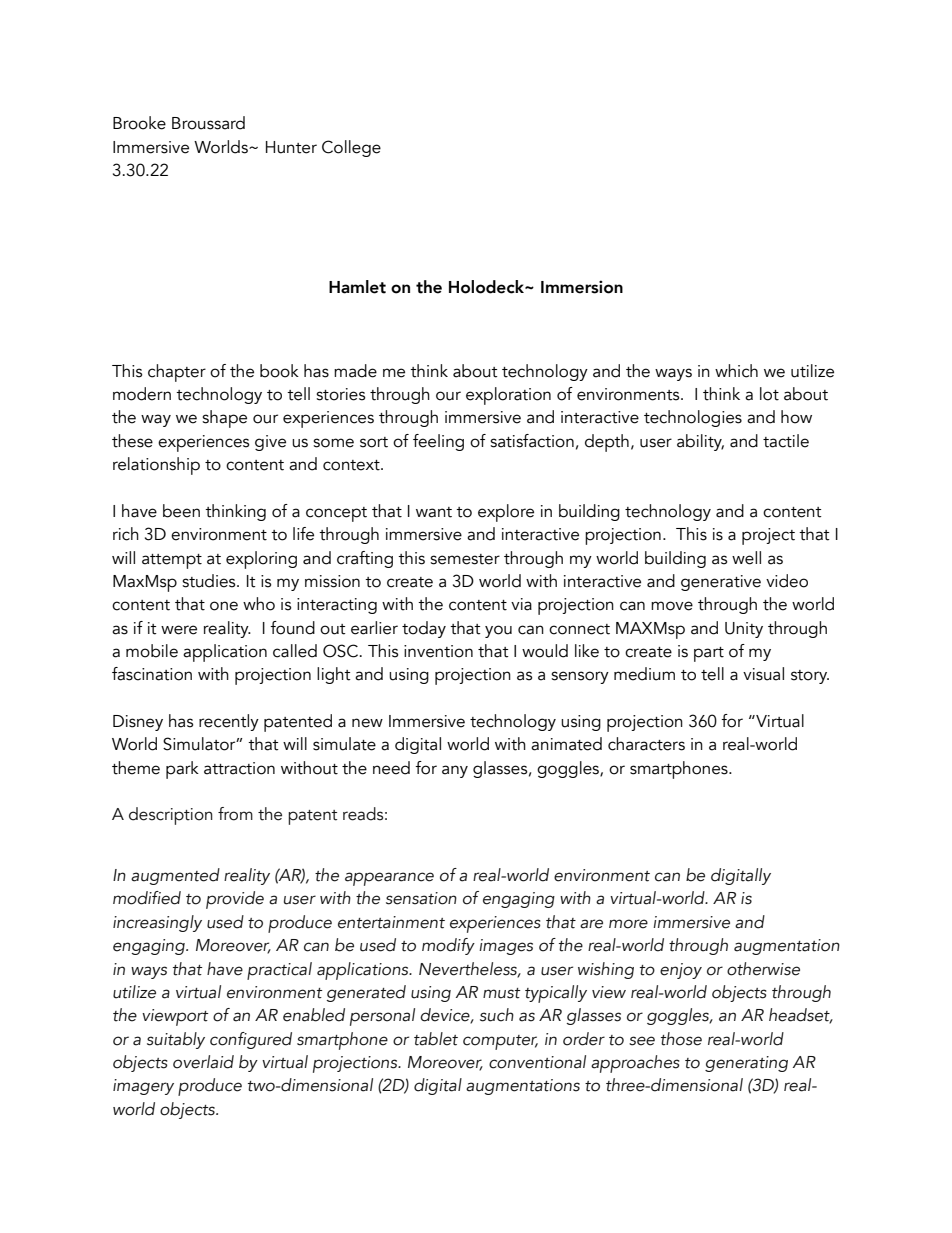  Describe the element at coordinates (700, 442) in the screenshot. I see `ability` at that location.
